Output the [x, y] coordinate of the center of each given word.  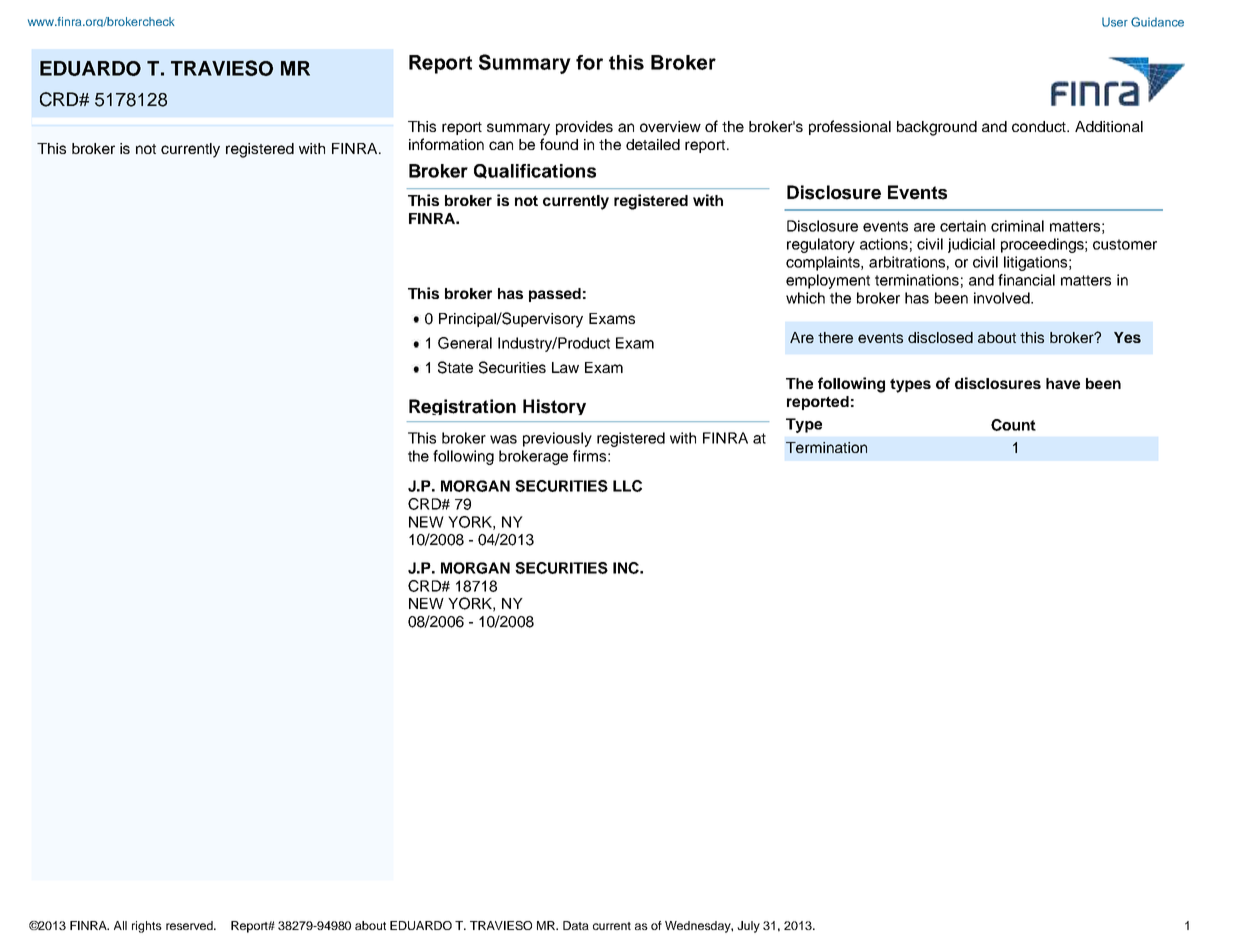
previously [557, 439]
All [120, 925]
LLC [627, 486]
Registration [462, 407]
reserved [190, 925]
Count [1013, 425]
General [465, 343]
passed [555, 295]
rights [147, 927]
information [446, 144]
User [1115, 22]
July [748, 927]
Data [576, 925]
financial [1026, 280]
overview [670, 126]
